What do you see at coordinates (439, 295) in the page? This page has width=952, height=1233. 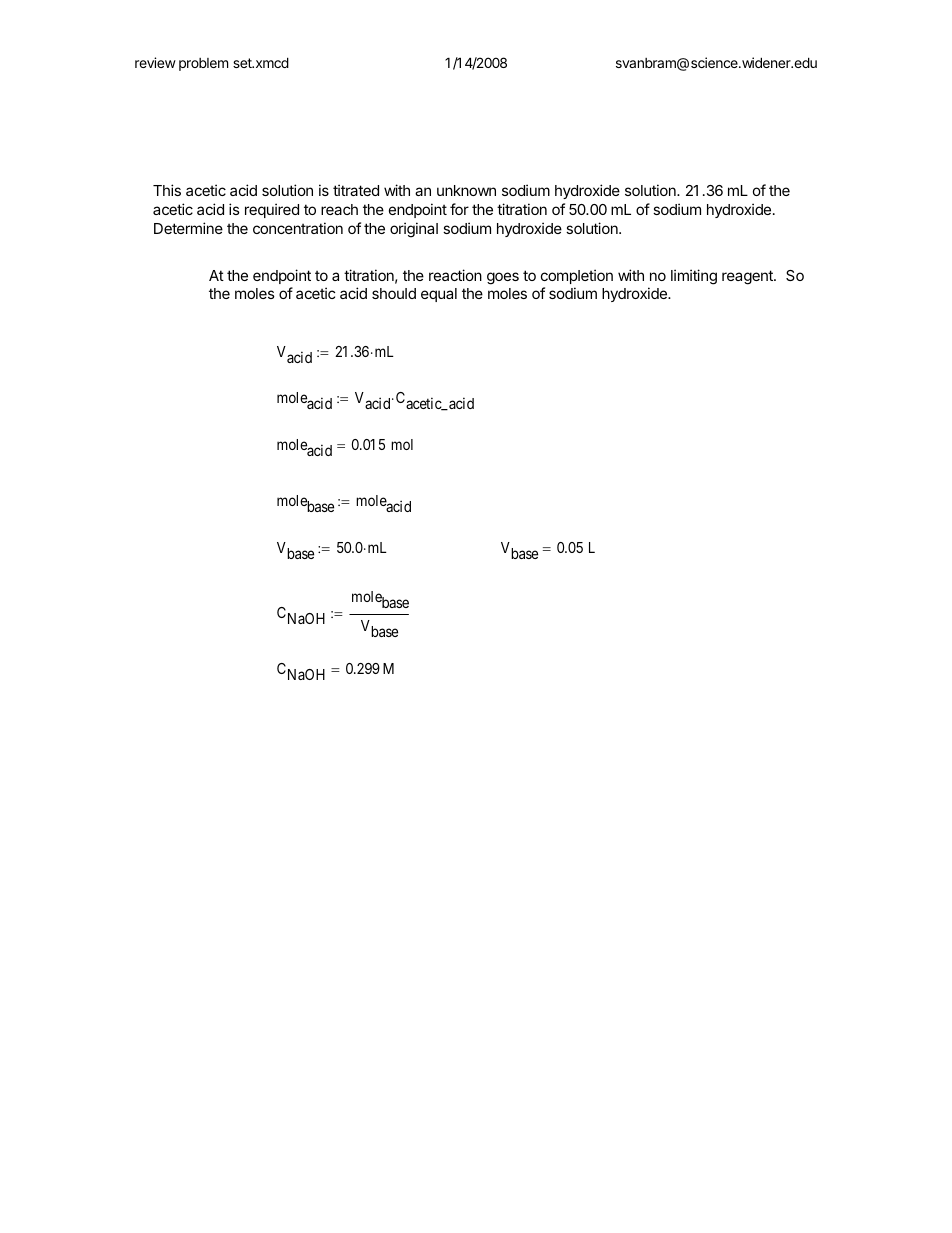 I see `equal` at bounding box center [439, 295].
